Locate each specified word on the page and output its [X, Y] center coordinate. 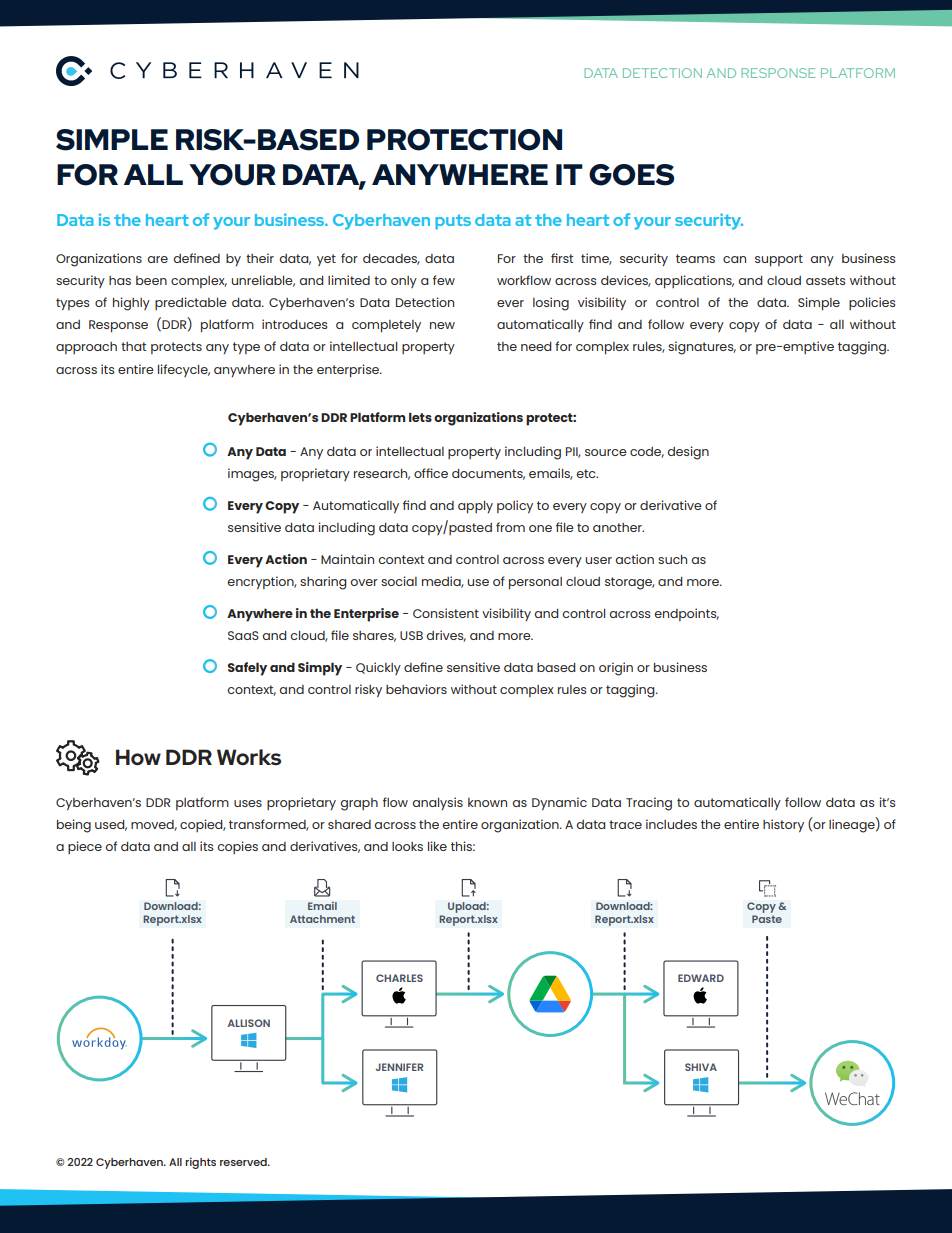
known [487, 802]
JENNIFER [399, 1067]
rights [200, 1163]
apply [475, 507]
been [151, 280]
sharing [323, 583]
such [672, 559]
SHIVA [701, 1067]
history [783, 825]
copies [237, 847]
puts [453, 222]
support [779, 260]
